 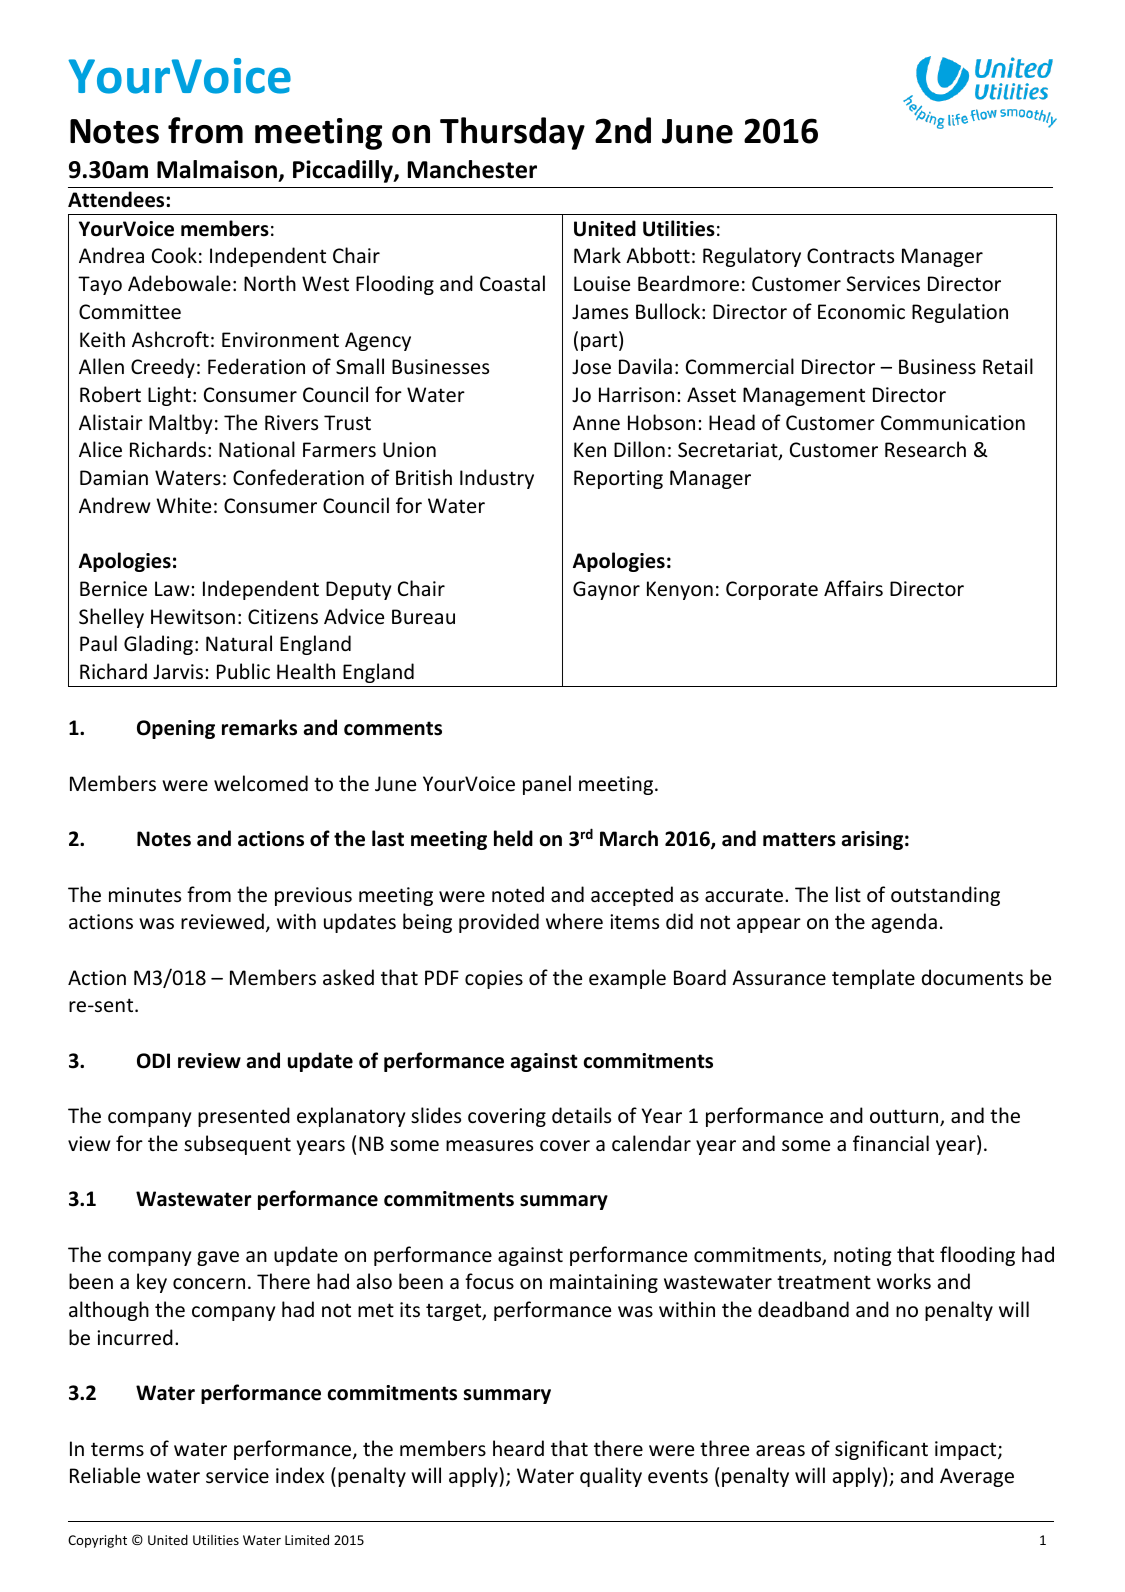 What do you see at coordinates (945, 896) in the screenshot?
I see `outstanding` at bounding box center [945, 896].
